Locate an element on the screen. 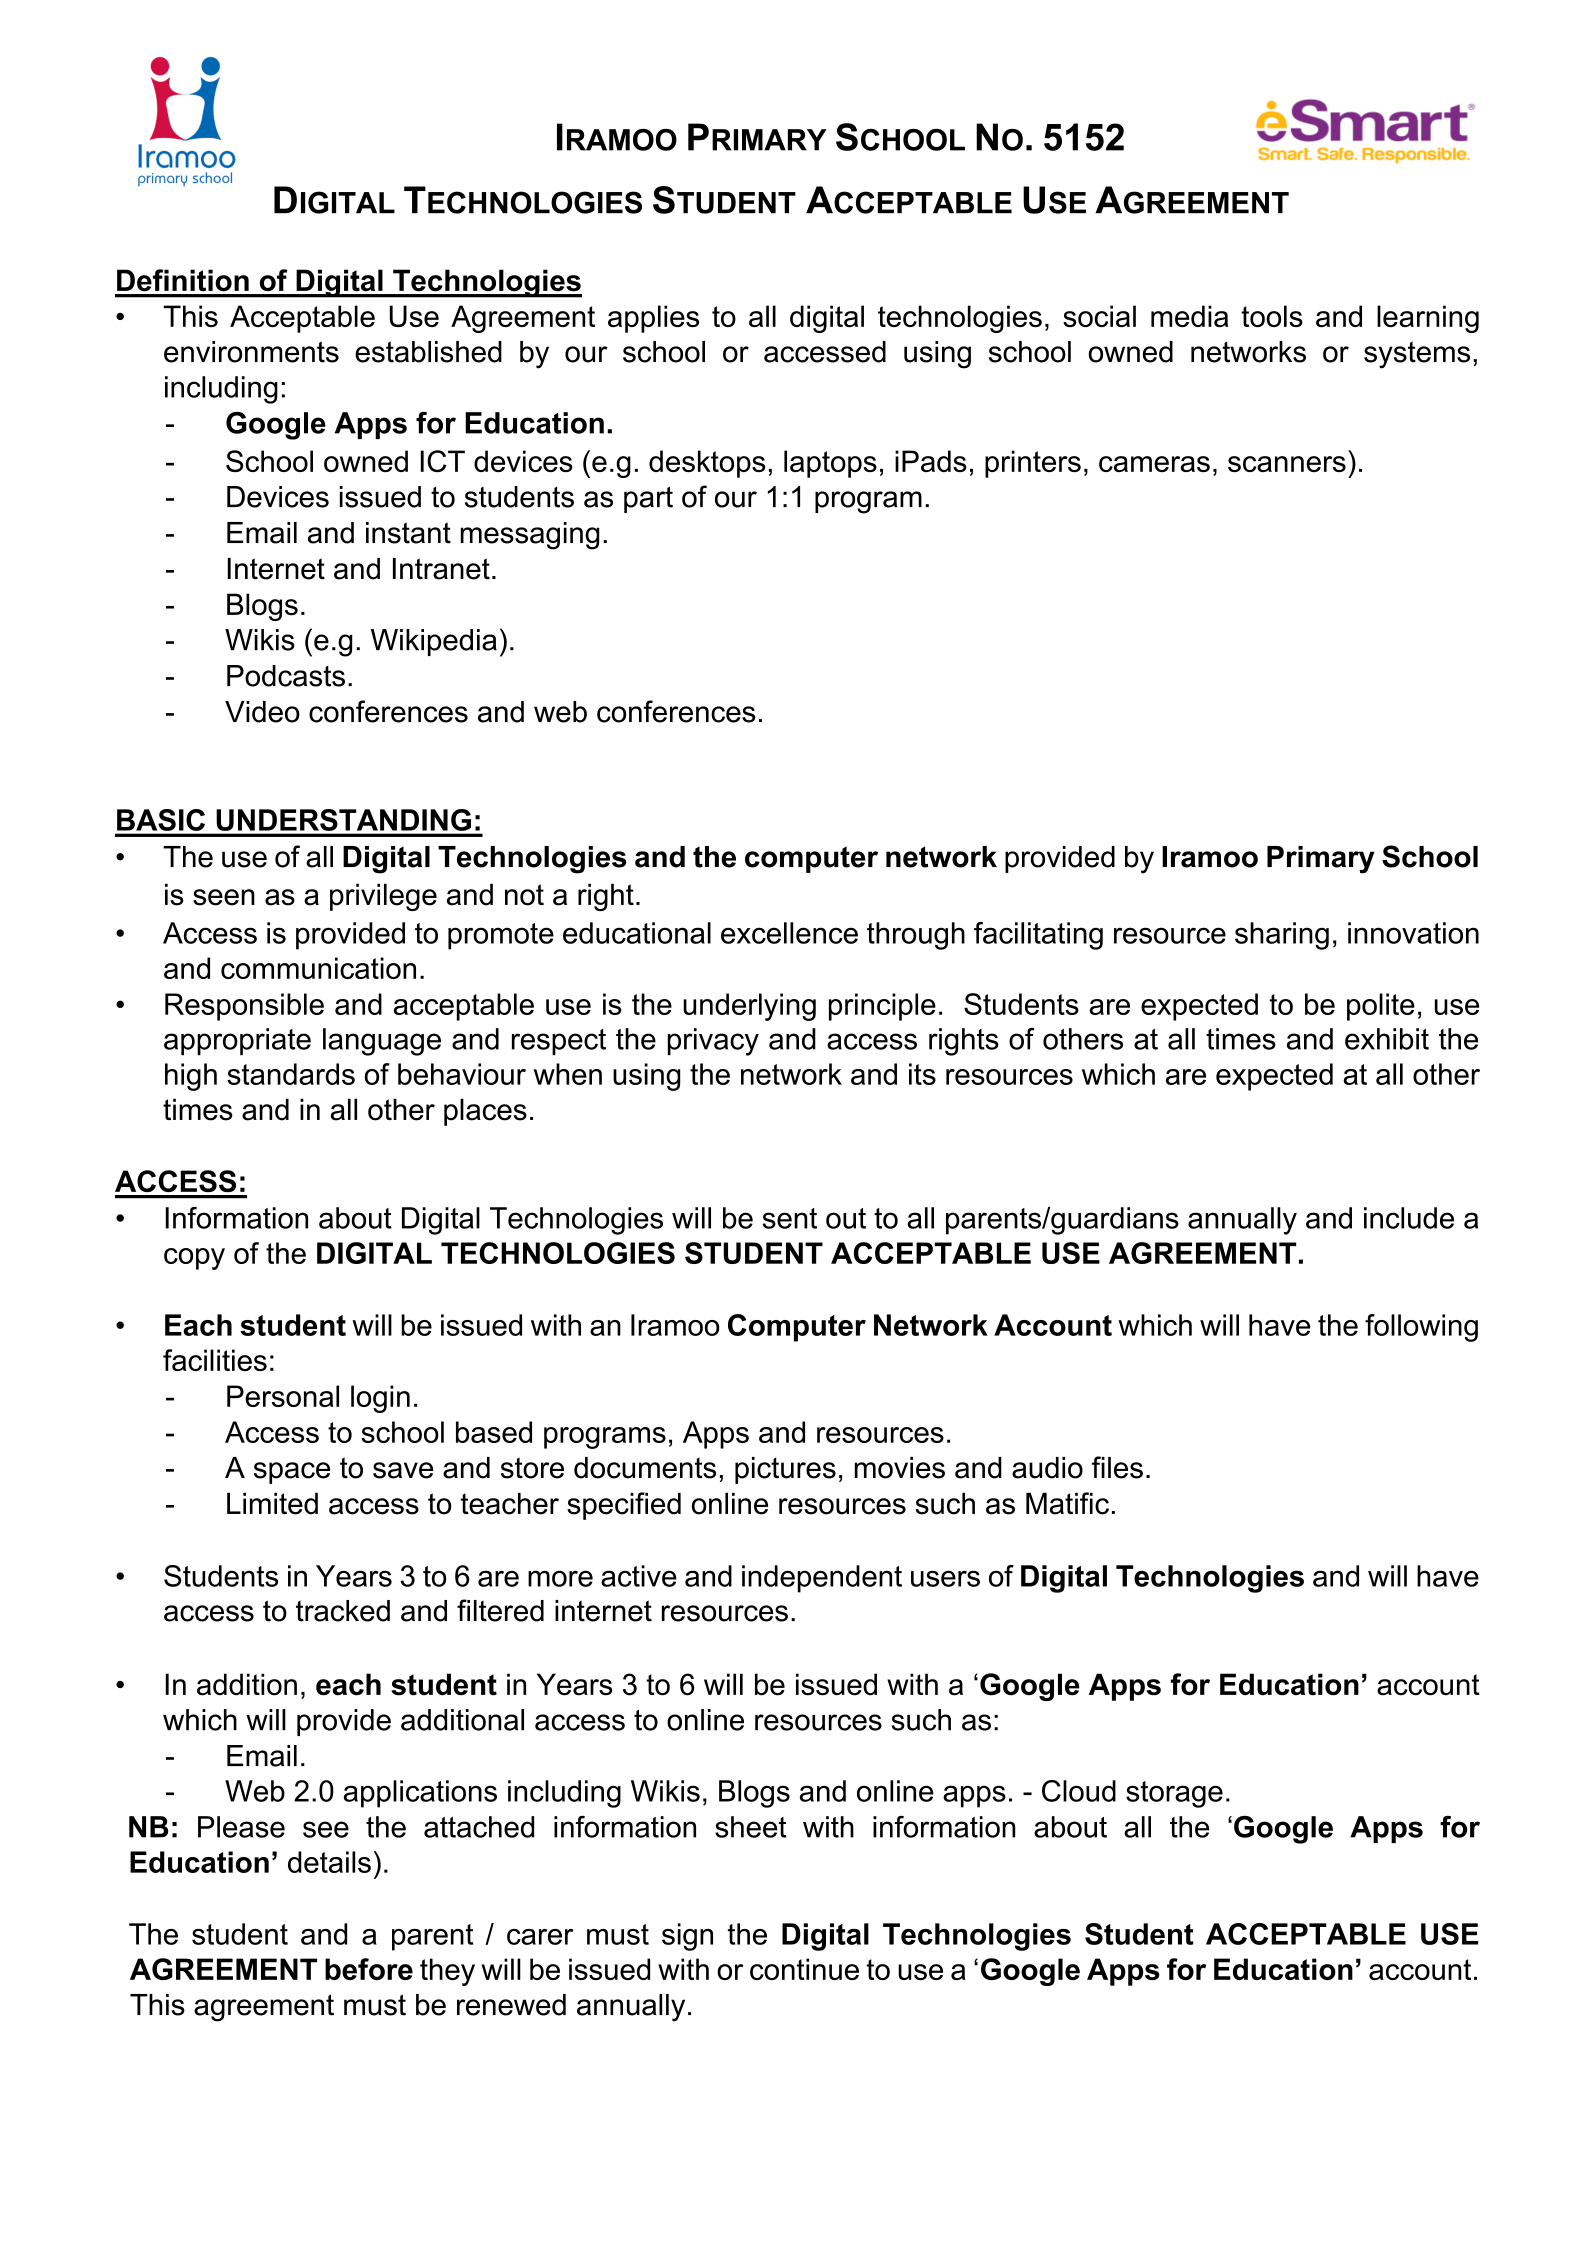  continue is located at coordinates (804, 1969).
